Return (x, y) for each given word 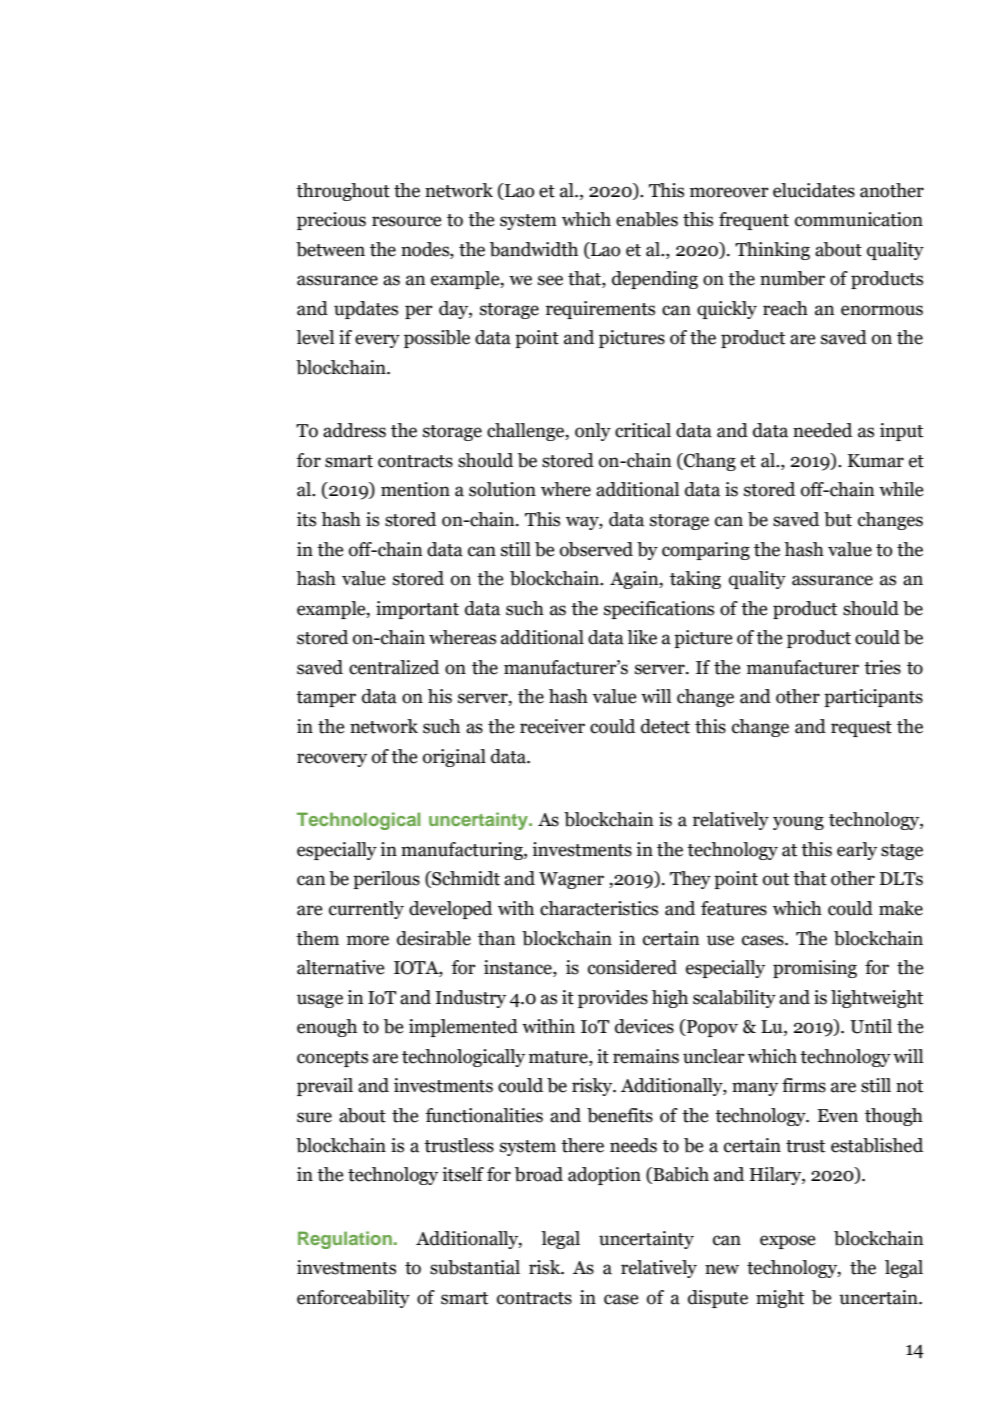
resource (406, 221)
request (861, 729)
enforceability (353, 1299)
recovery (332, 760)
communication (859, 219)
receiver (552, 726)
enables (647, 219)
